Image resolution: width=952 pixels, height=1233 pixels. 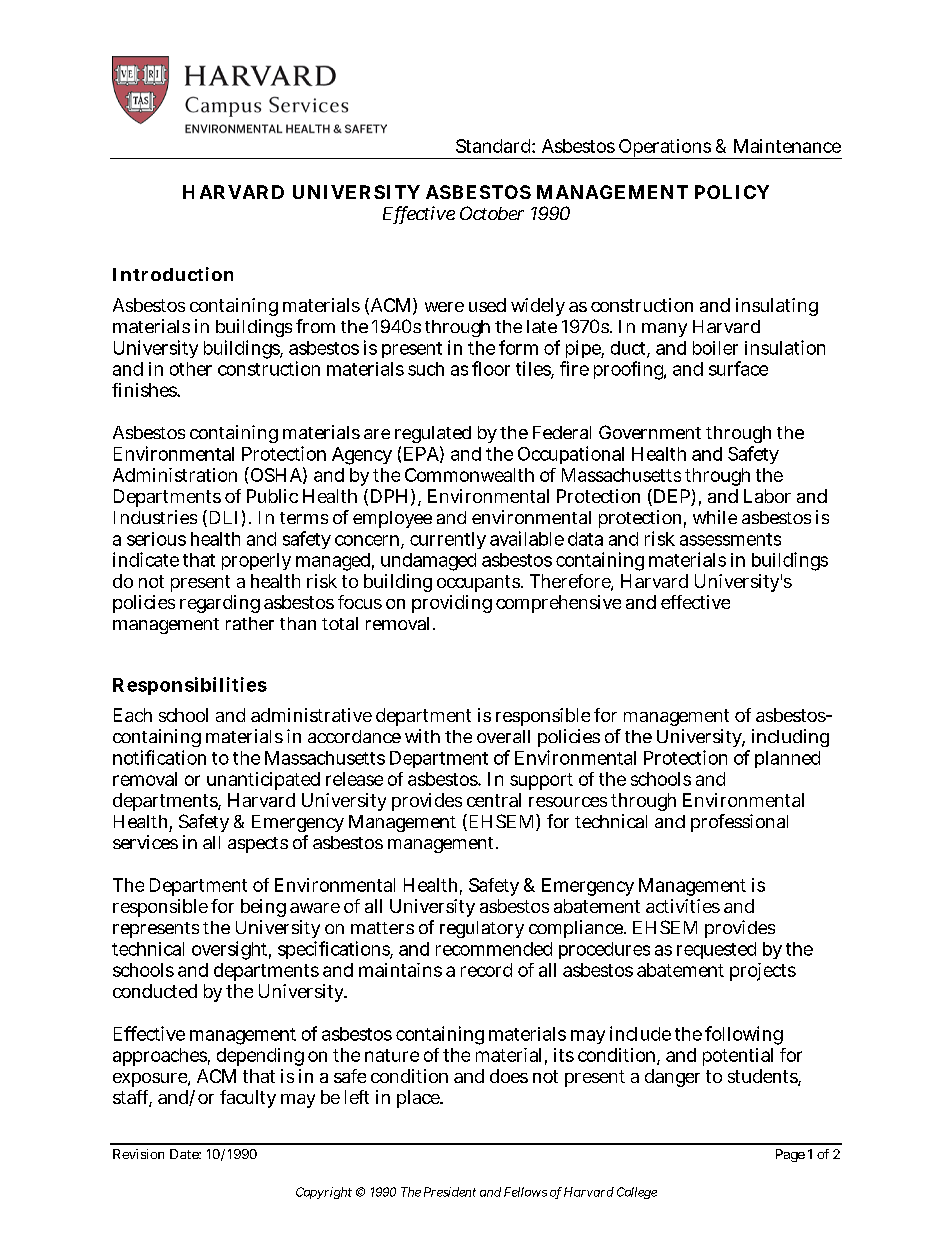 What do you see at coordinates (452, 604) in the screenshot?
I see `providing` at bounding box center [452, 604].
